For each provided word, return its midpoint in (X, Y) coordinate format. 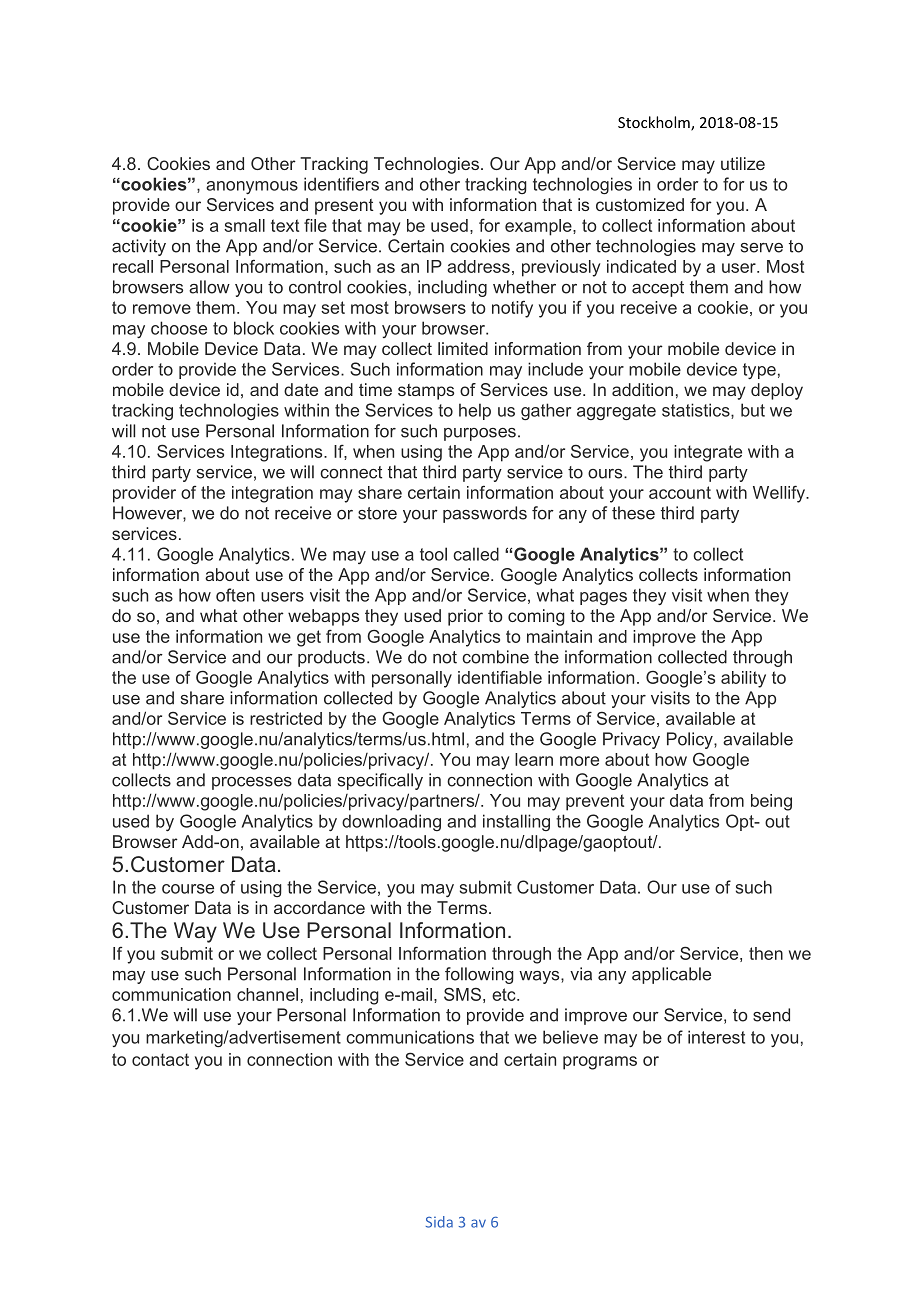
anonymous (252, 187)
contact (160, 1059)
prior (465, 617)
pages (603, 598)
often (235, 595)
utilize (743, 163)
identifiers (341, 184)
